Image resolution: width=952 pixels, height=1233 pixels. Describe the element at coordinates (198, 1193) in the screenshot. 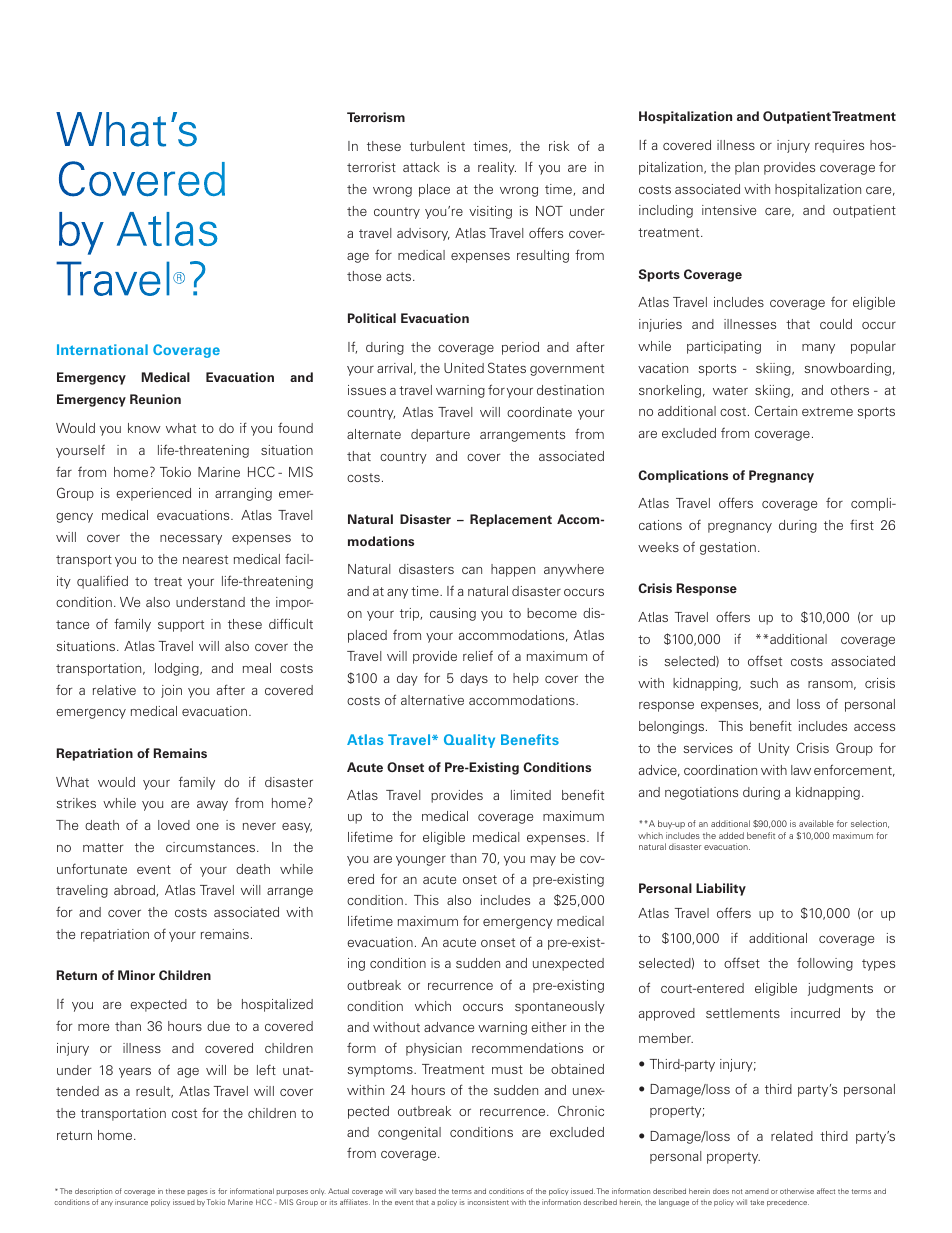

I see `pages` at that location.
